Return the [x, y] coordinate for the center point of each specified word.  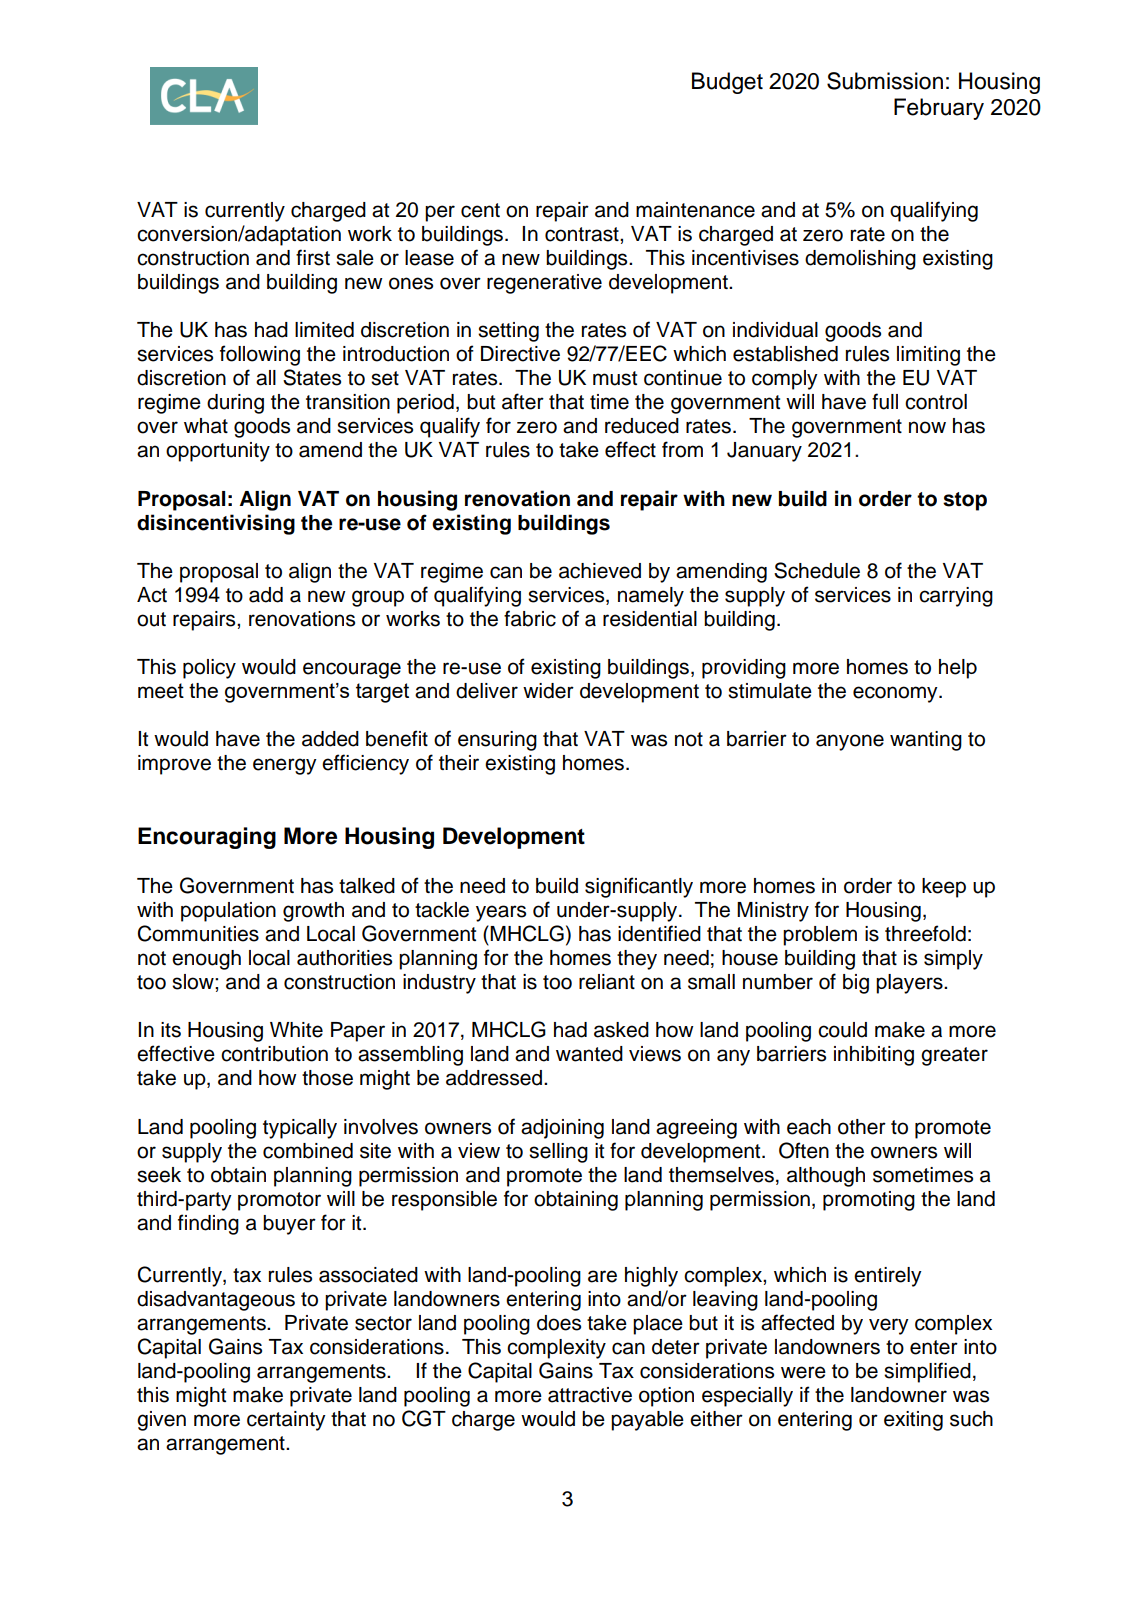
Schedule [817, 570]
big [856, 984]
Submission [885, 81]
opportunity [218, 452]
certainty [286, 1421]
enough [206, 960]
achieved [600, 571]
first [313, 257]
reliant [607, 982]
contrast [583, 234]
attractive [590, 1395]
